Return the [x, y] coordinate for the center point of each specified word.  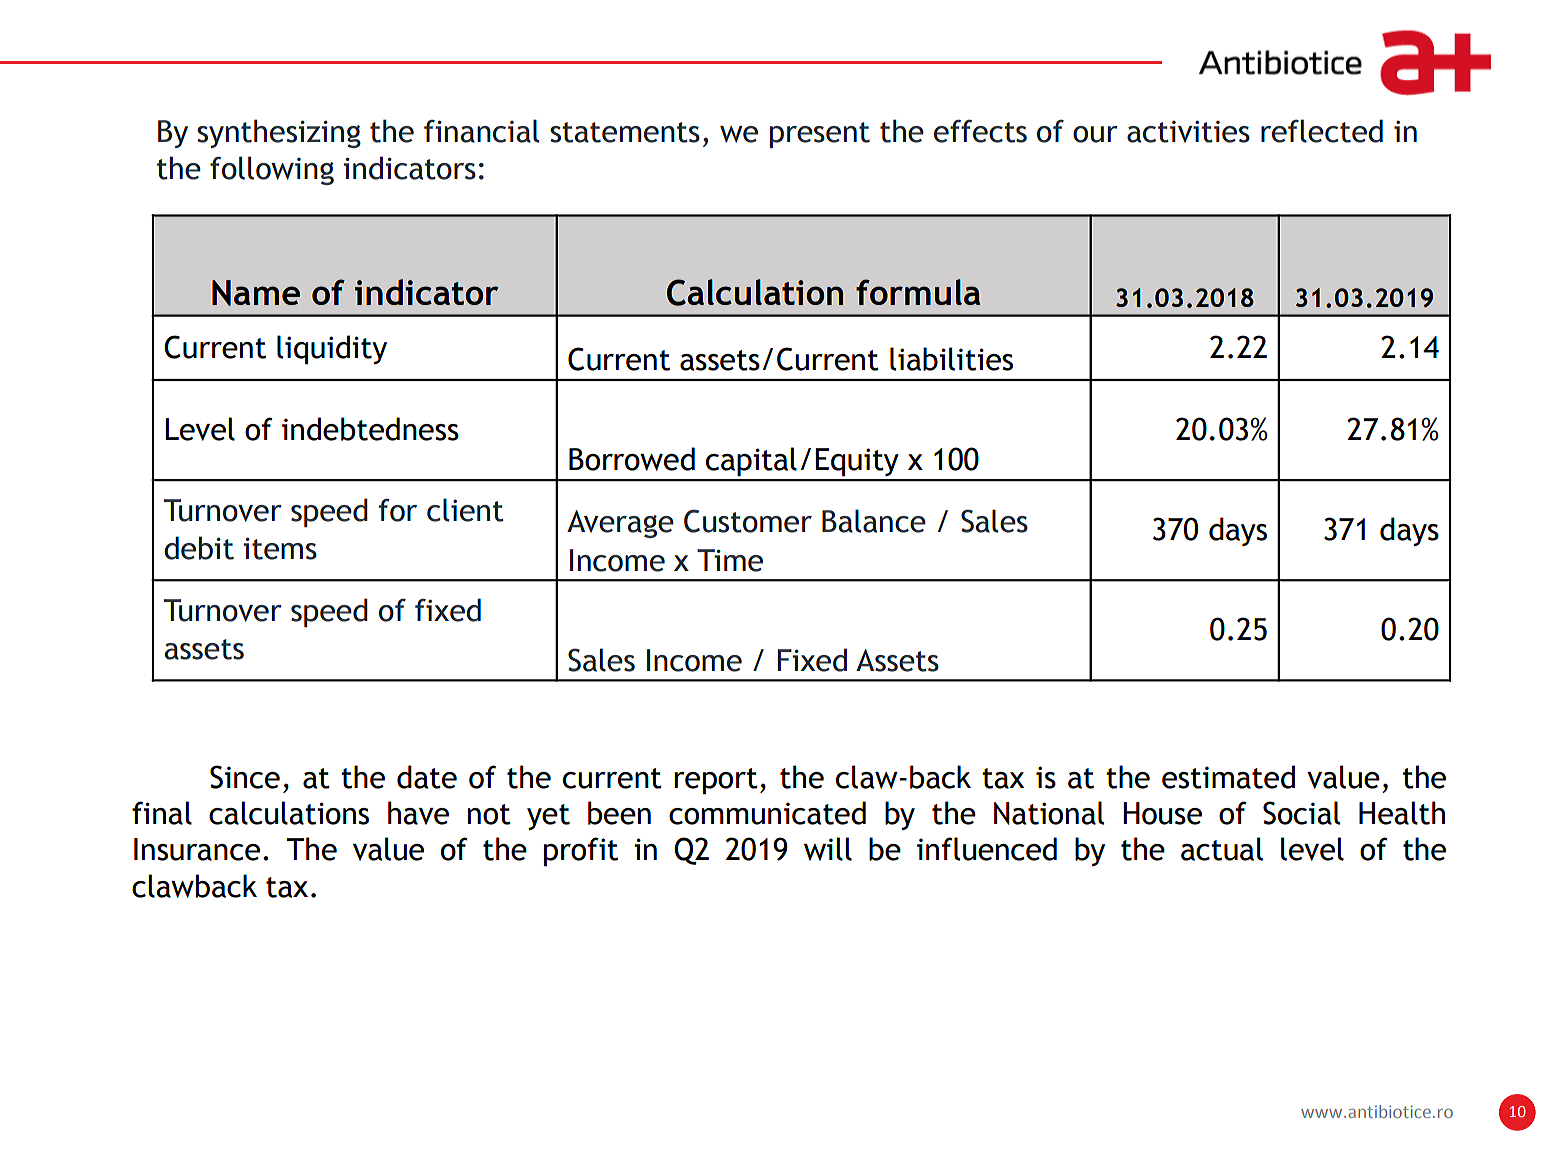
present [820, 135]
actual [1222, 849]
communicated [767, 813]
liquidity [332, 349]
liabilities [951, 359]
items [280, 548]
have [418, 813]
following [272, 170]
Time [730, 560]
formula [918, 292]
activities [1188, 131]
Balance [874, 521]
